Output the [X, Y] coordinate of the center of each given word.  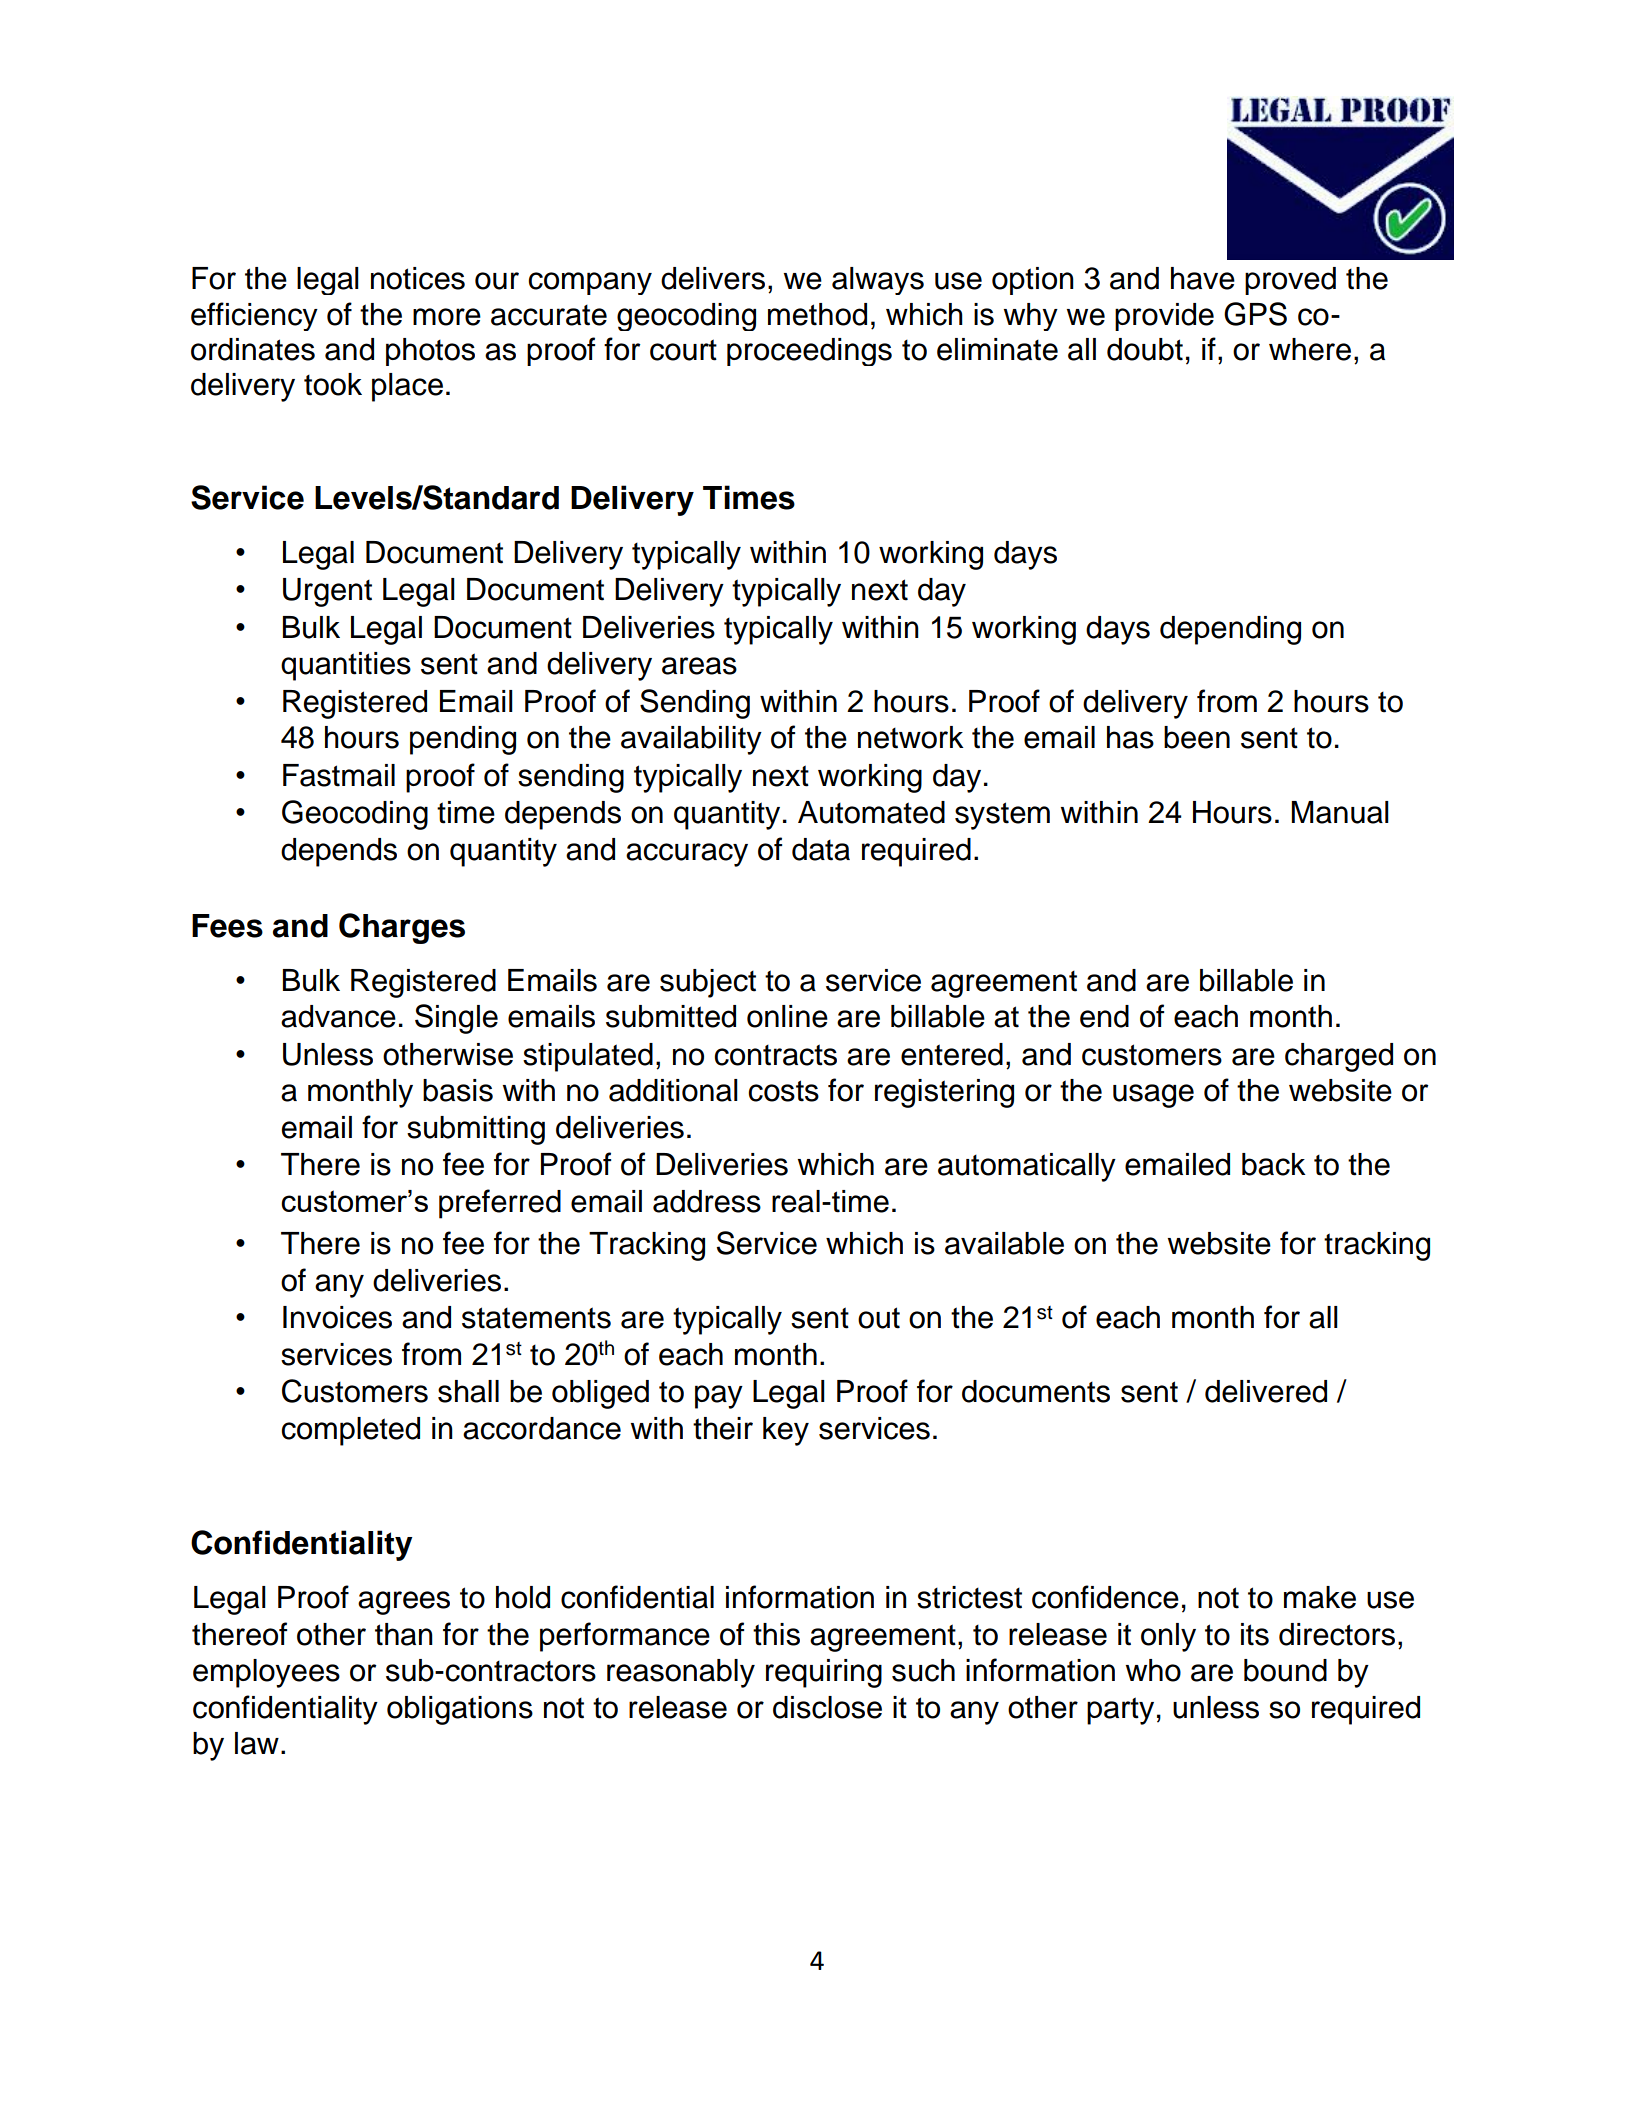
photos [430, 352]
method [817, 314]
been [1197, 737]
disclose [827, 1707]
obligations [460, 1710]
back [1274, 1164]
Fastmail [339, 775]
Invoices [337, 1317]
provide [1164, 317]
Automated [871, 812]
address [707, 1201]
